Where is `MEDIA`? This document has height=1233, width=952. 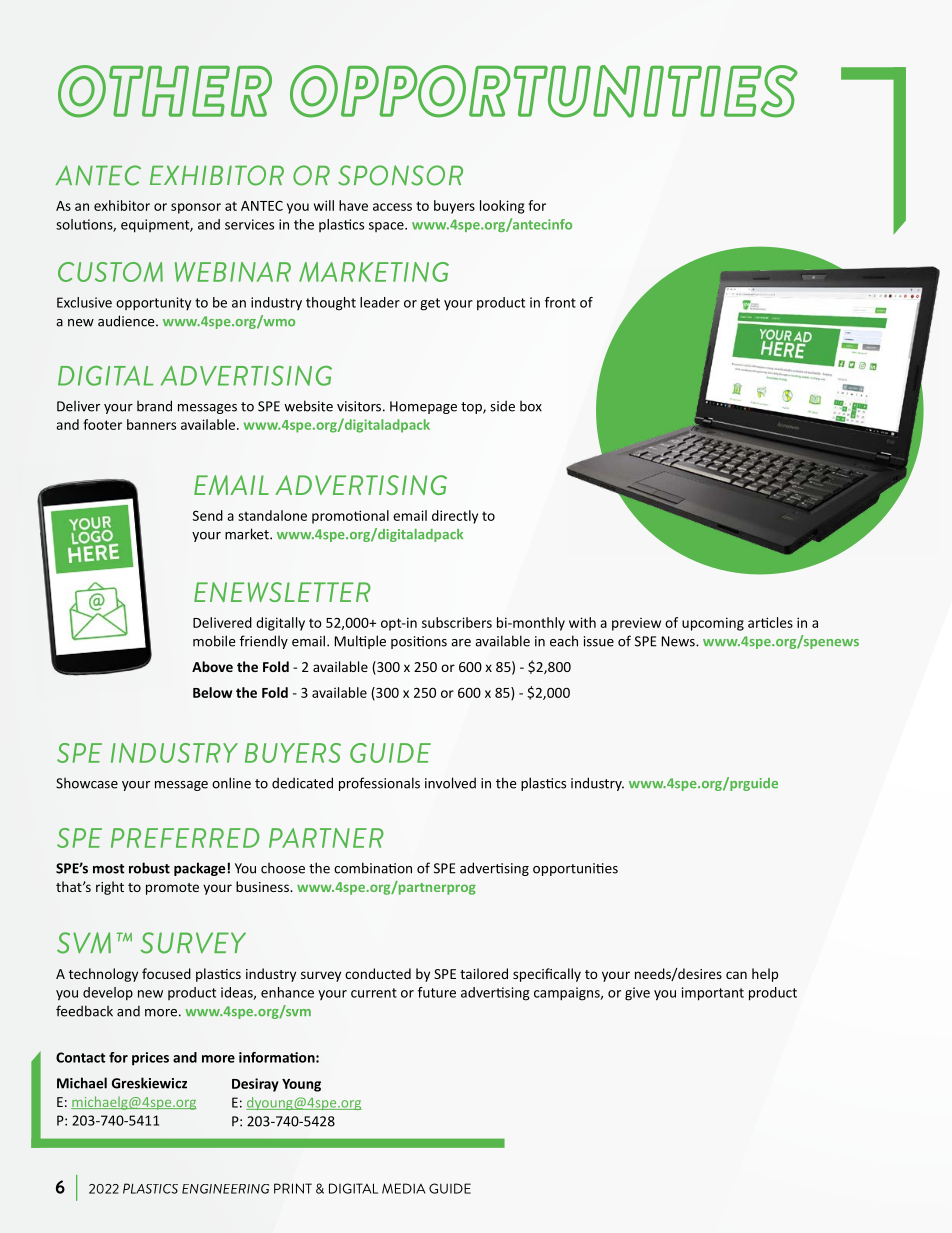 MEDIA is located at coordinates (403, 1188).
